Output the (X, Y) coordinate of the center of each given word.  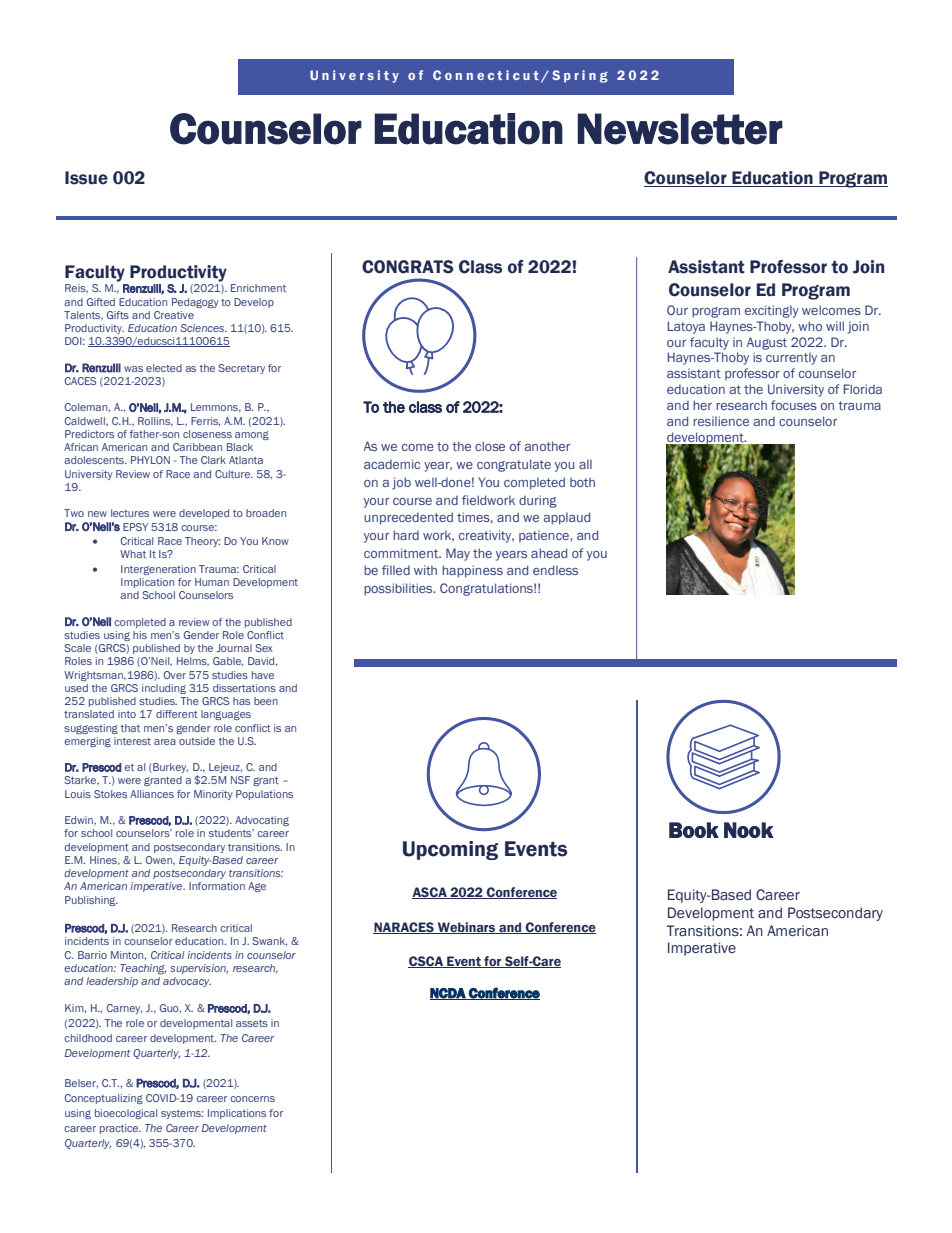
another (547, 446)
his (140, 635)
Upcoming (450, 850)
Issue (86, 178)
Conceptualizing (104, 1099)
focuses (794, 405)
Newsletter (680, 129)
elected (164, 368)
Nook (749, 830)
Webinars (467, 928)
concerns (252, 1099)
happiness (472, 571)
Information (217, 886)
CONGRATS (408, 267)
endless (555, 570)
